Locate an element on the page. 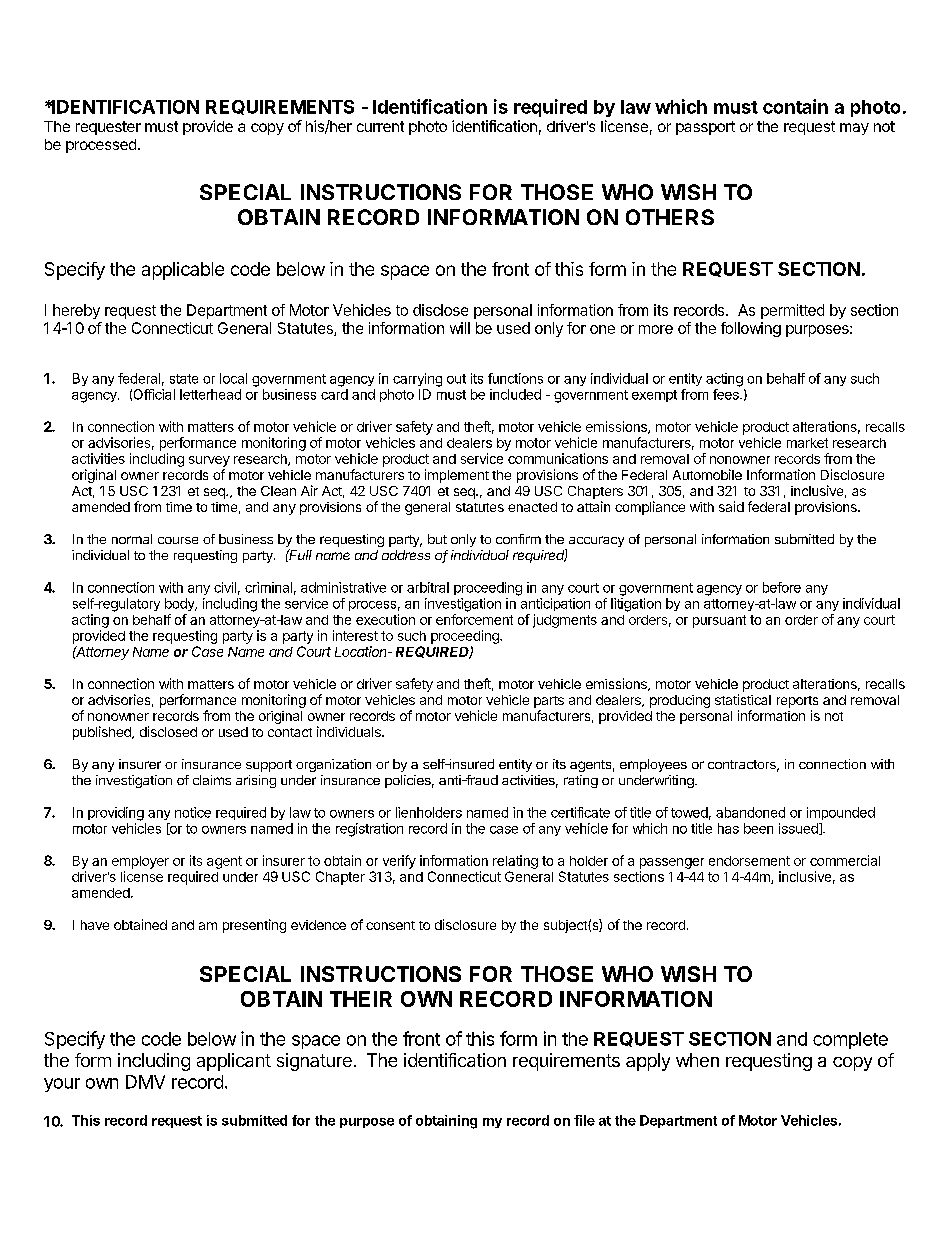  passport is located at coordinates (705, 128).
